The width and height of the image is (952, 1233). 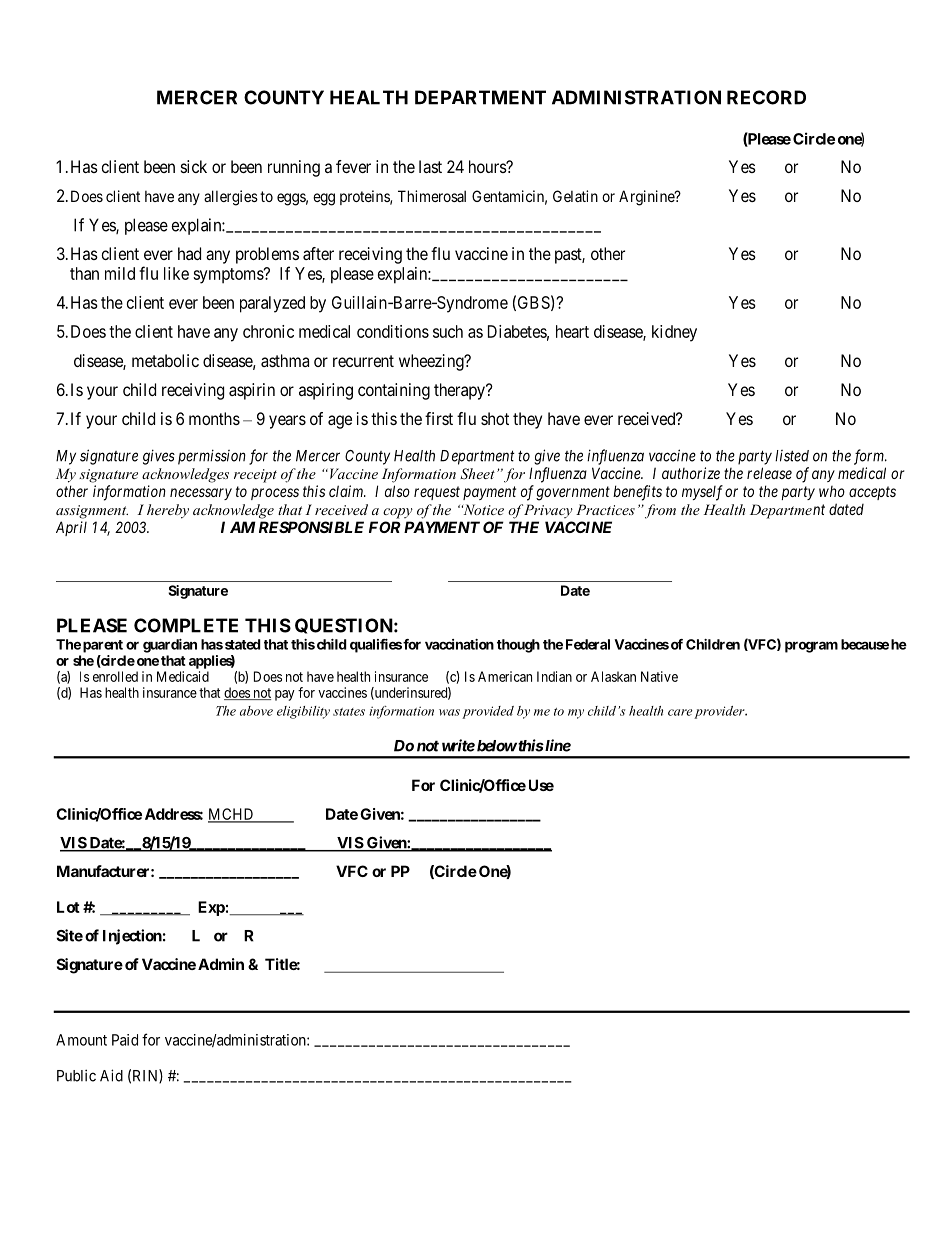 What do you see at coordinates (659, 676) in the image?
I see `Native` at bounding box center [659, 676].
